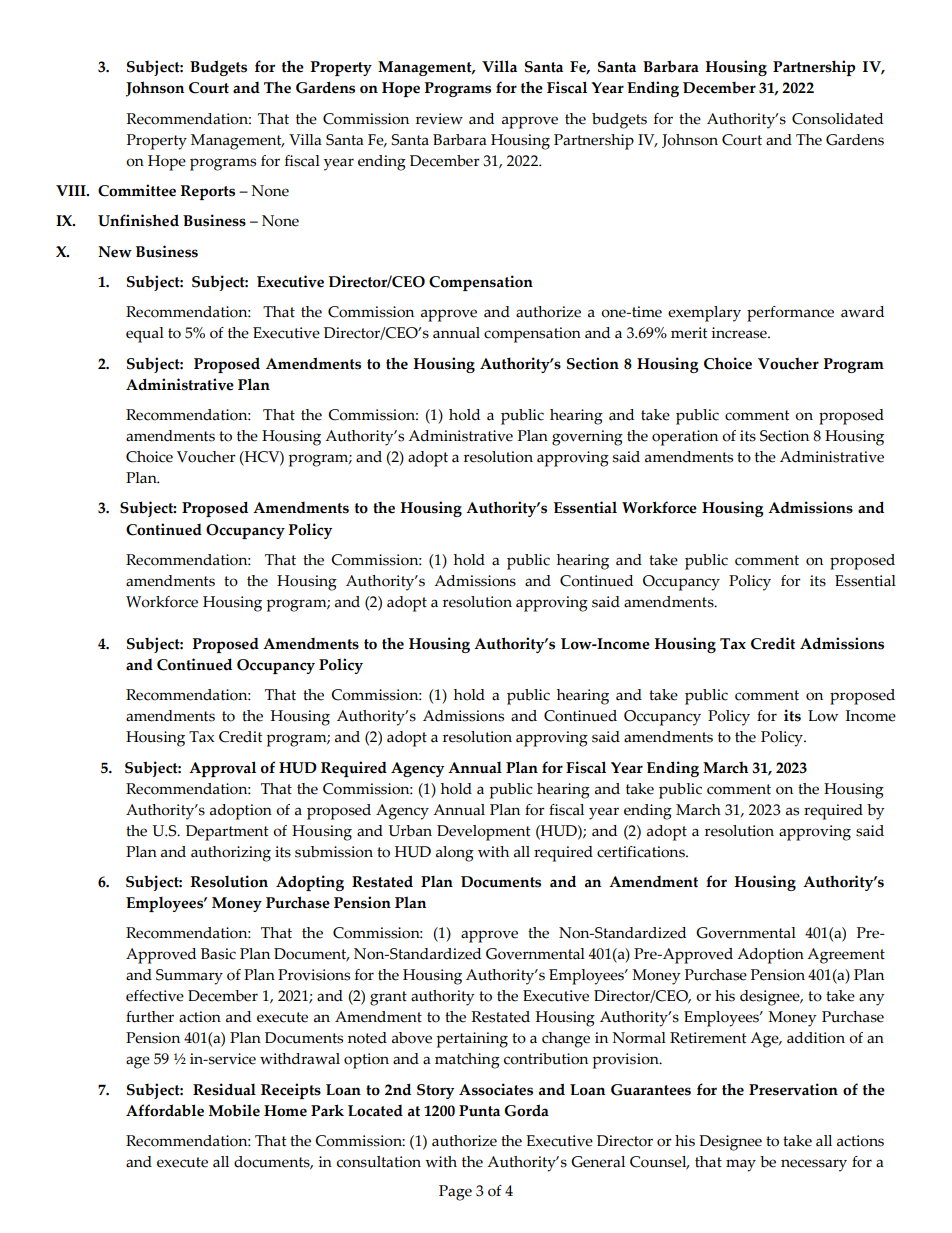 The image size is (952, 1233). Describe the element at coordinates (484, 833) in the page. I see `Development` at that location.
